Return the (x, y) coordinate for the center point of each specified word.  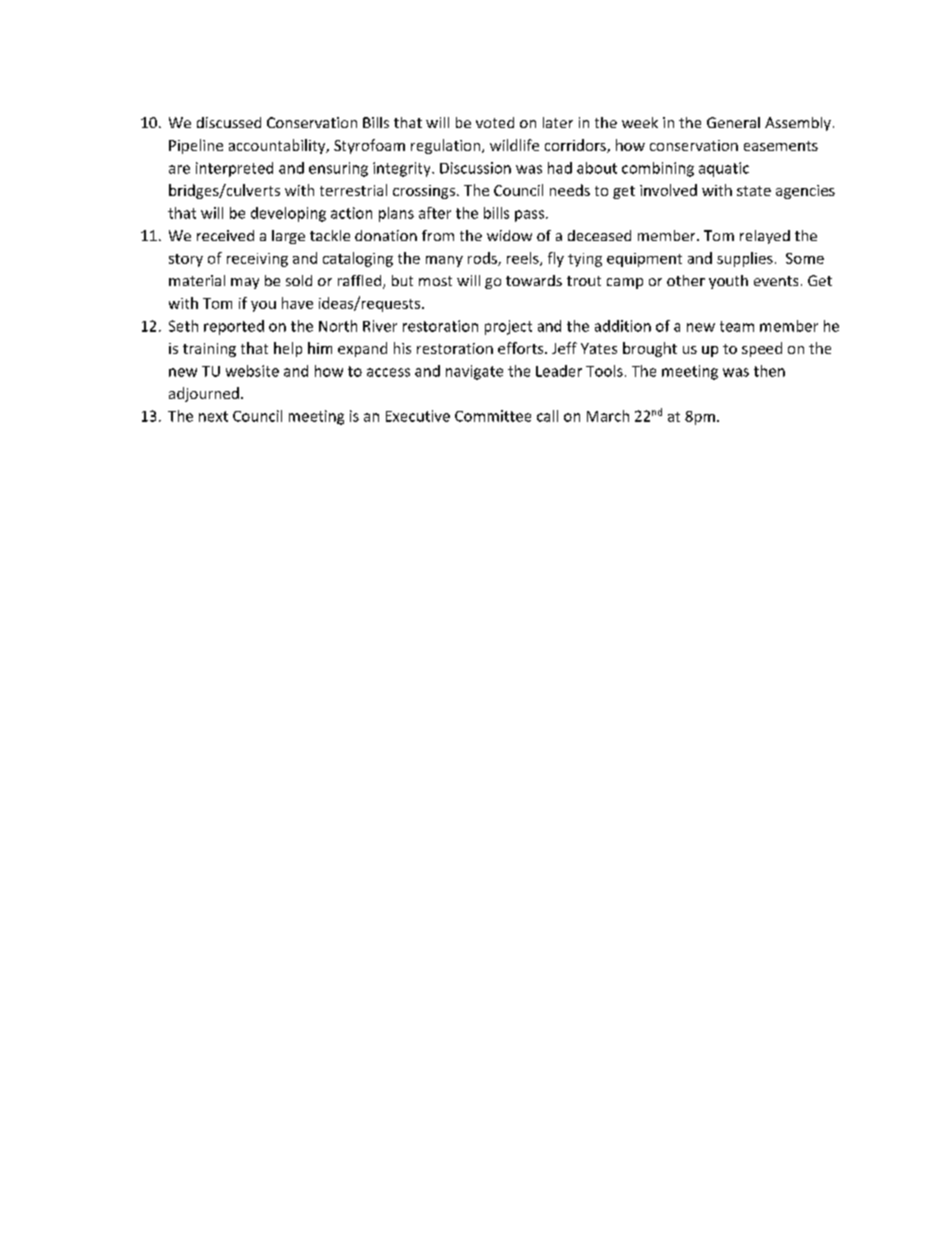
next (213, 416)
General (733, 122)
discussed (229, 122)
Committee (493, 416)
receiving (257, 260)
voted (495, 122)
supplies (745, 259)
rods (483, 259)
